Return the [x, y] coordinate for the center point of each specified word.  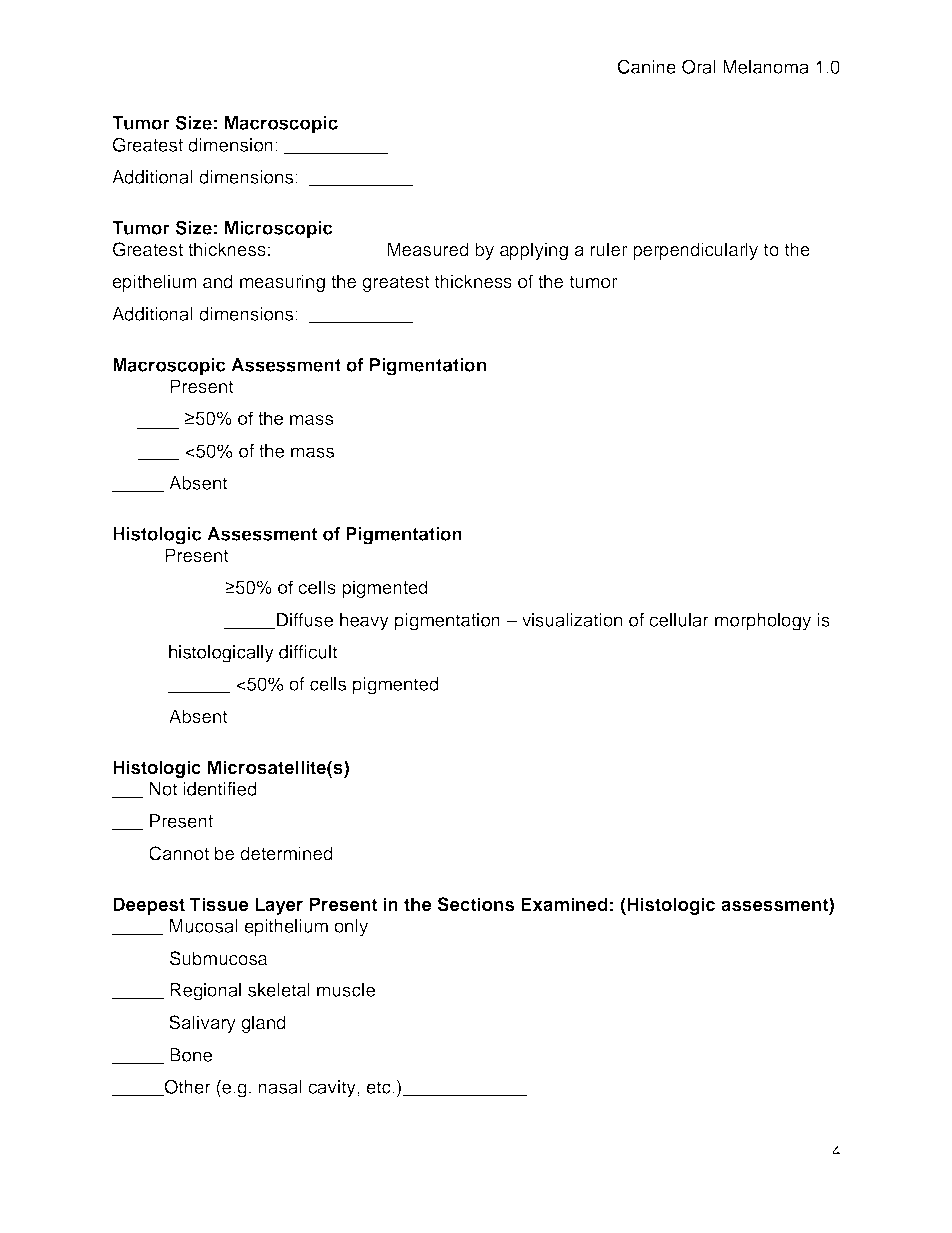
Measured [428, 249]
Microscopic [279, 230]
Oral [699, 66]
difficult [308, 652]
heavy [364, 622]
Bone [191, 1055]
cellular [679, 620]
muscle [346, 990]
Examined [564, 904]
